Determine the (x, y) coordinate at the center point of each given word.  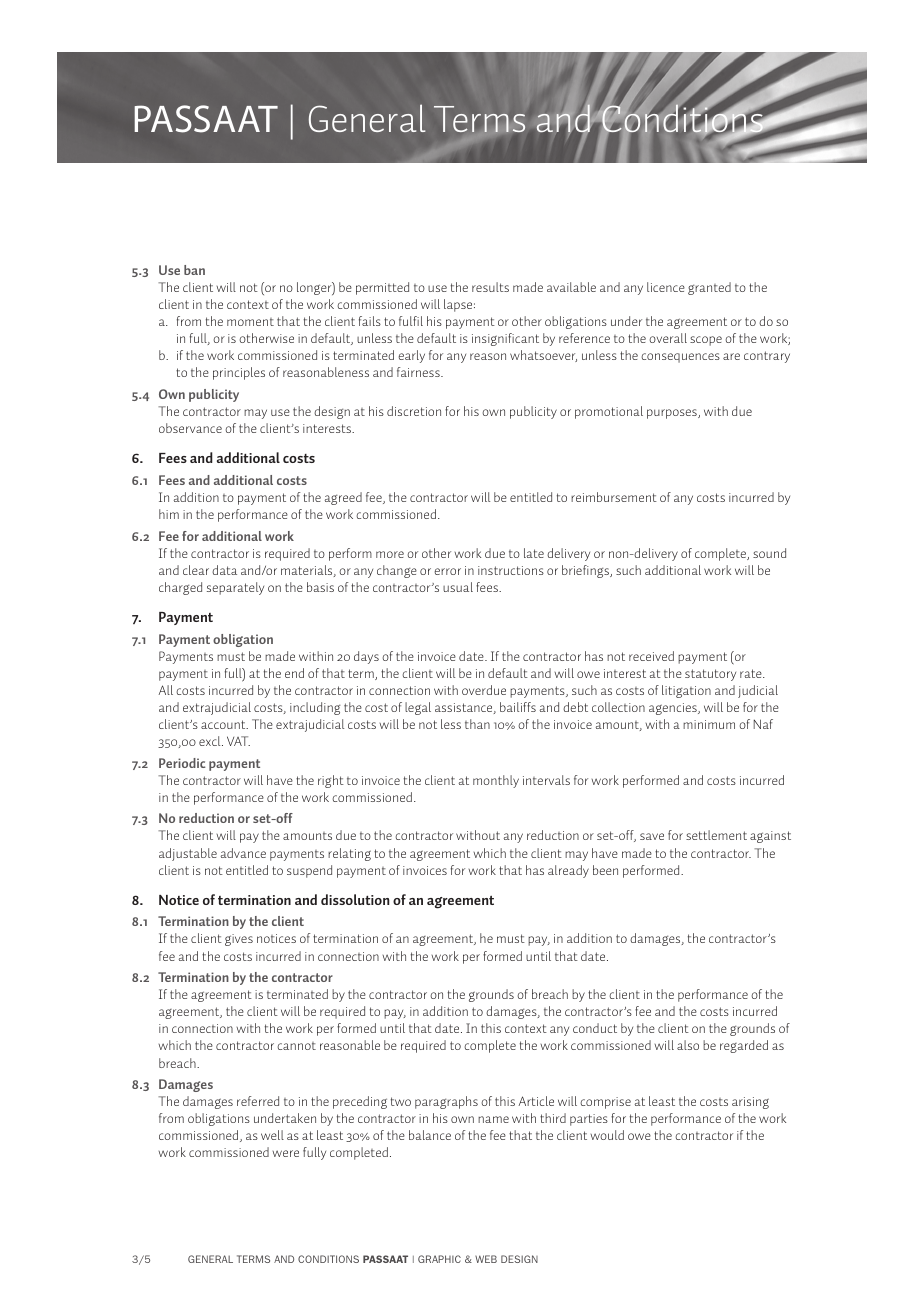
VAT (238, 741)
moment (250, 322)
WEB (486, 1259)
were (286, 1153)
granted (709, 288)
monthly (496, 781)
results (490, 287)
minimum (709, 724)
